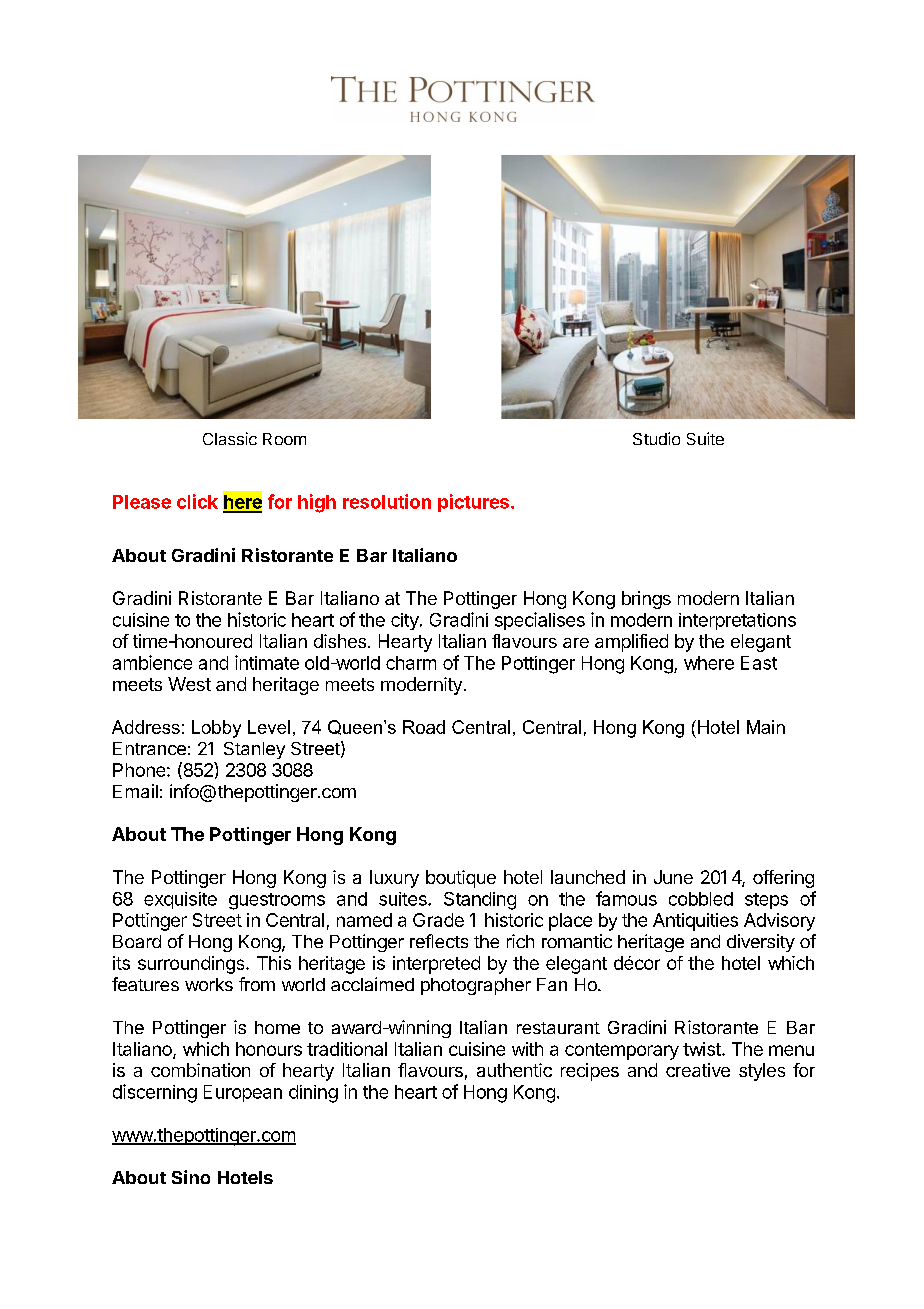 The image size is (924, 1309). What do you see at coordinates (473, 503) in the page?
I see `pictures` at bounding box center [473, 503].
